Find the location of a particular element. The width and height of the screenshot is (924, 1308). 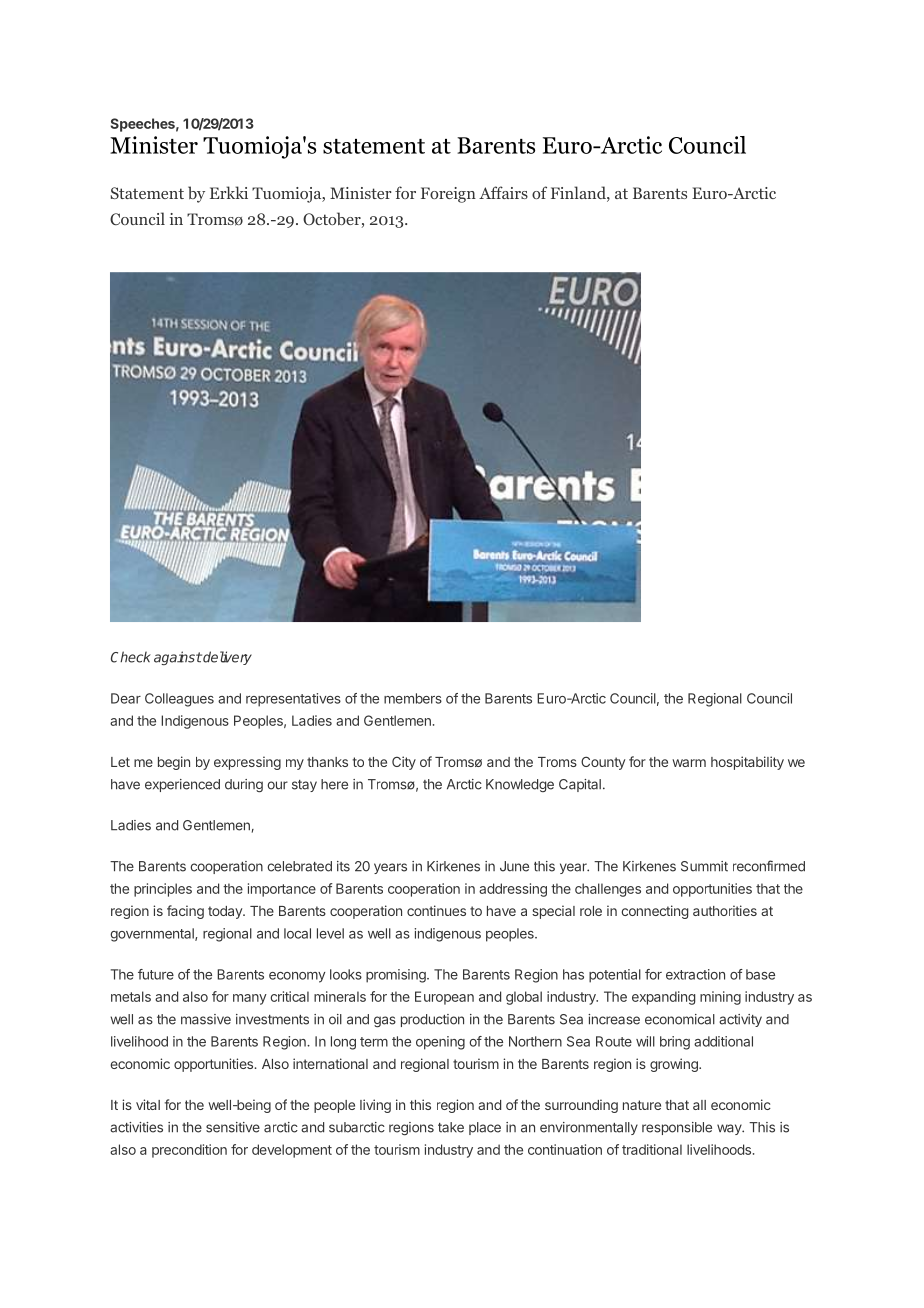

members is located at coordinates (413, 698).
